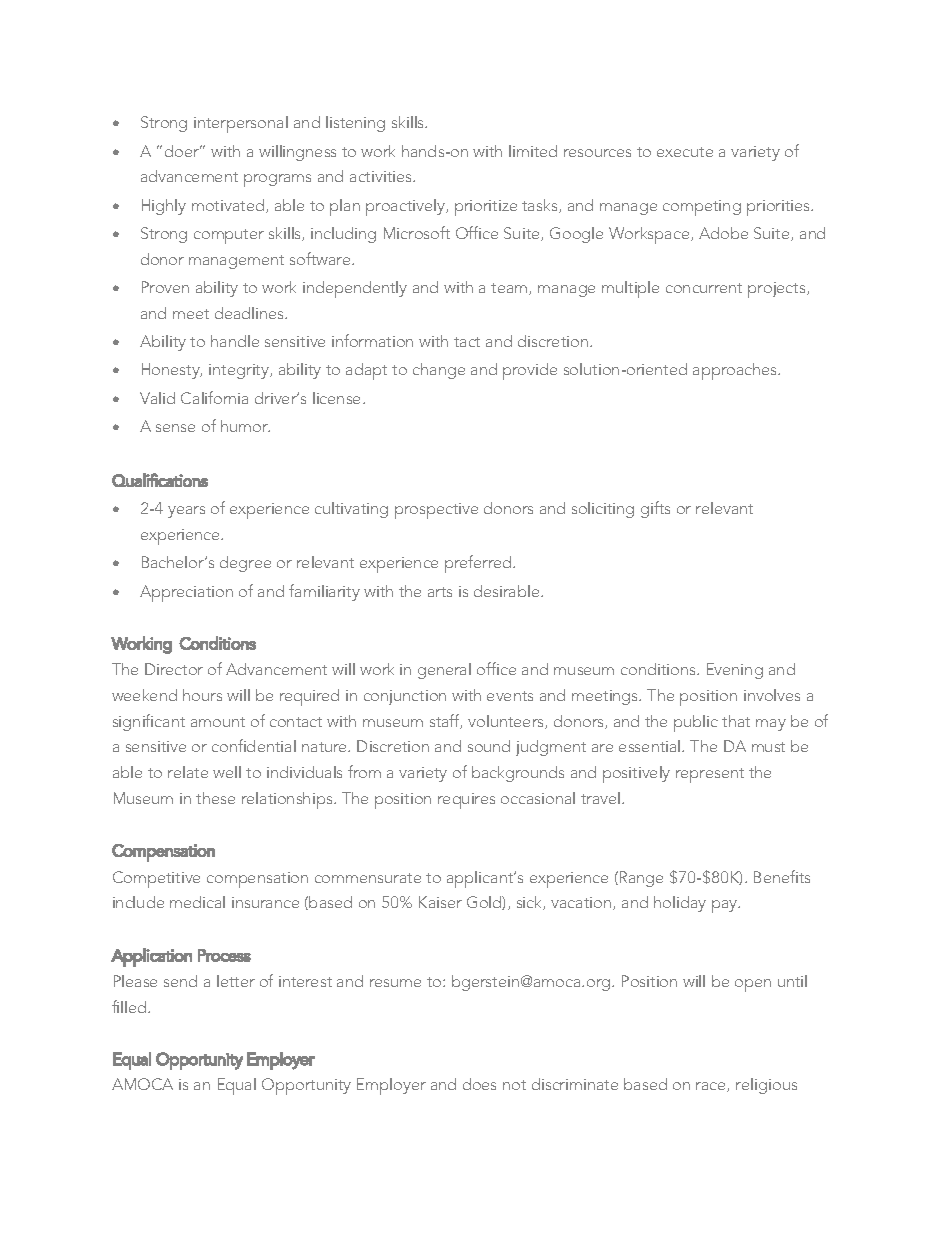  Describe the element at coordinates (466, 801) in the screenshot. I see `requires` at that location.
